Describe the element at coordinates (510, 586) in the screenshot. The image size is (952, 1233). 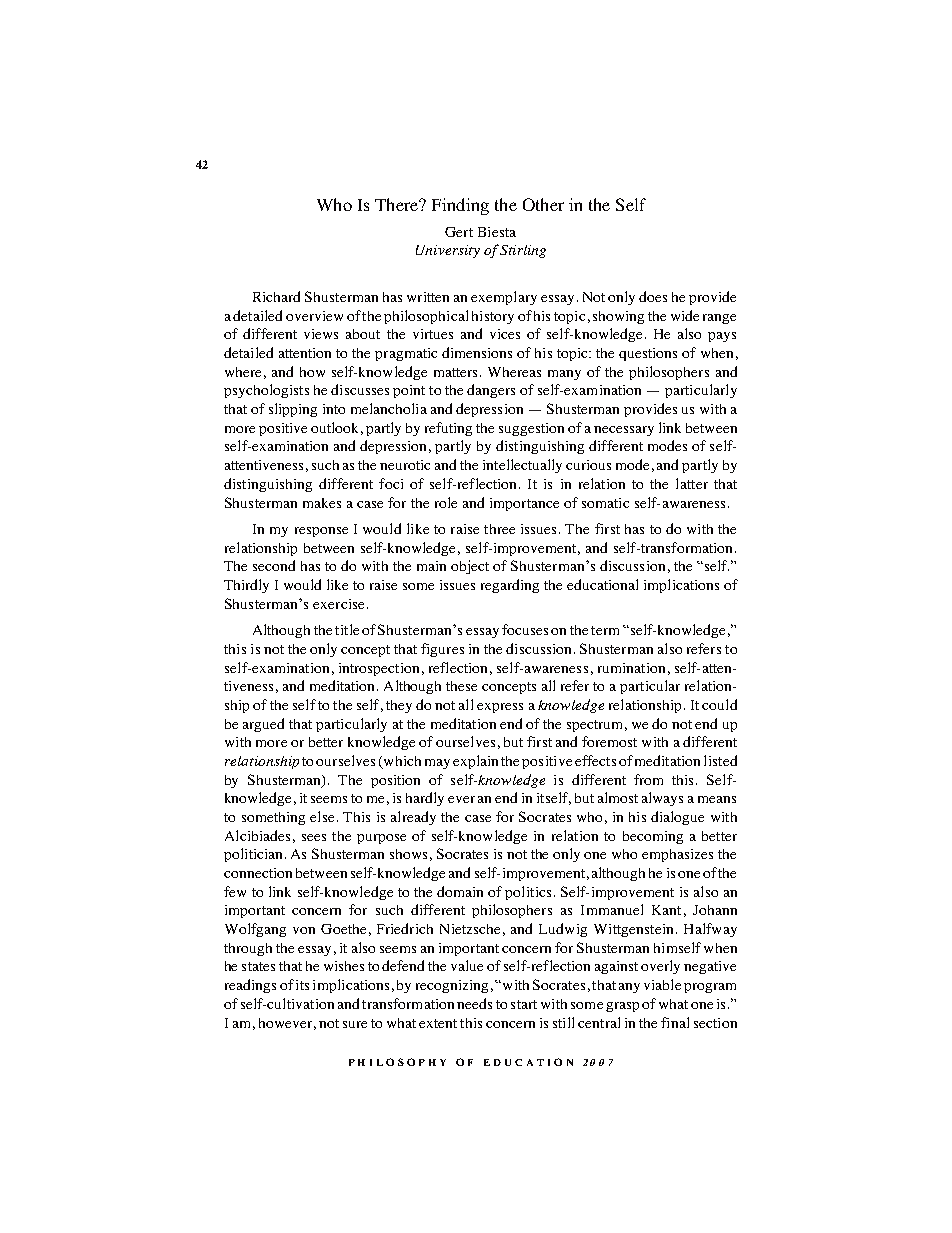
I see `regarding` at that location.
